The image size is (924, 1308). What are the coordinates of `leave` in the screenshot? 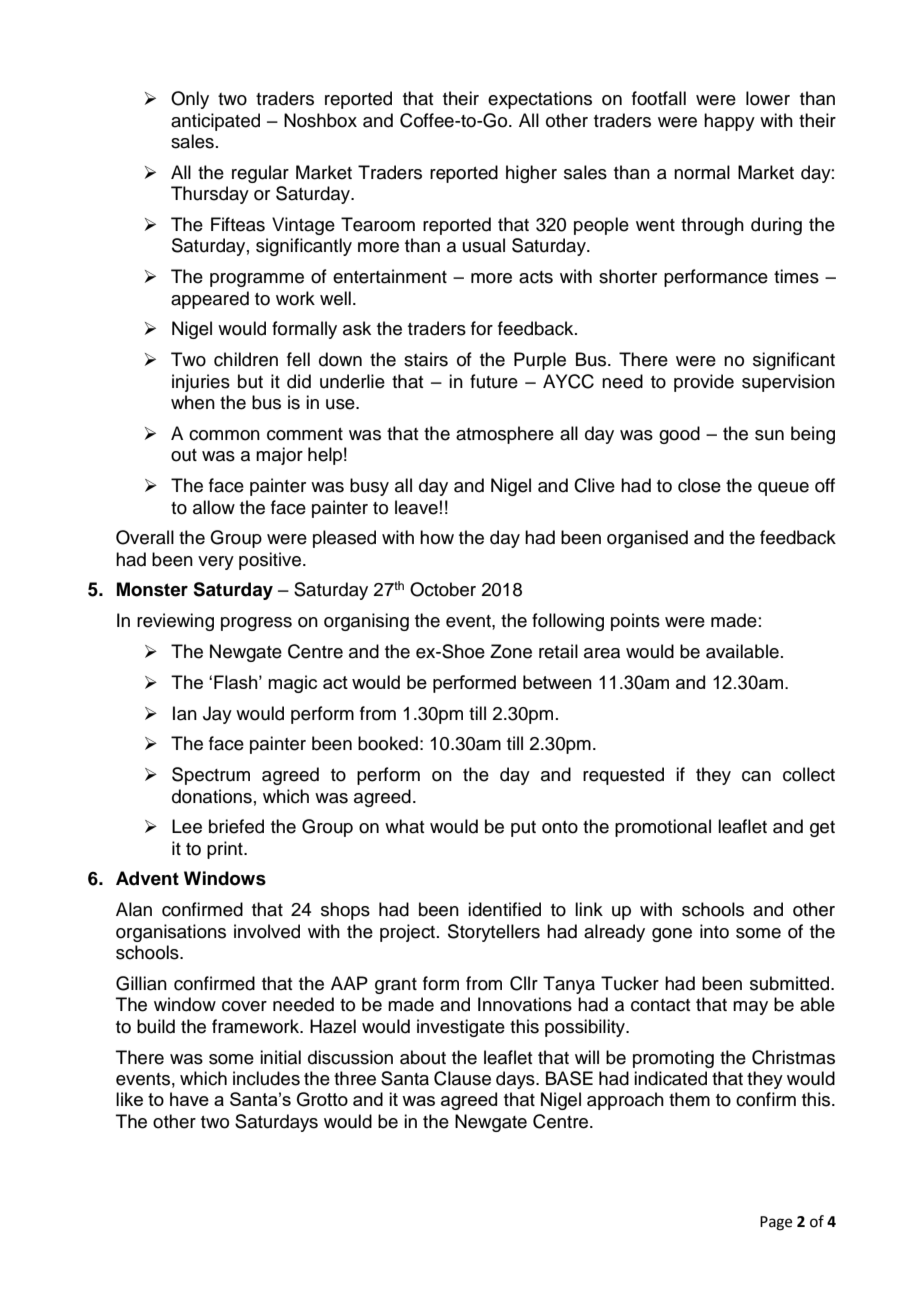 It's located at (416, 507).
